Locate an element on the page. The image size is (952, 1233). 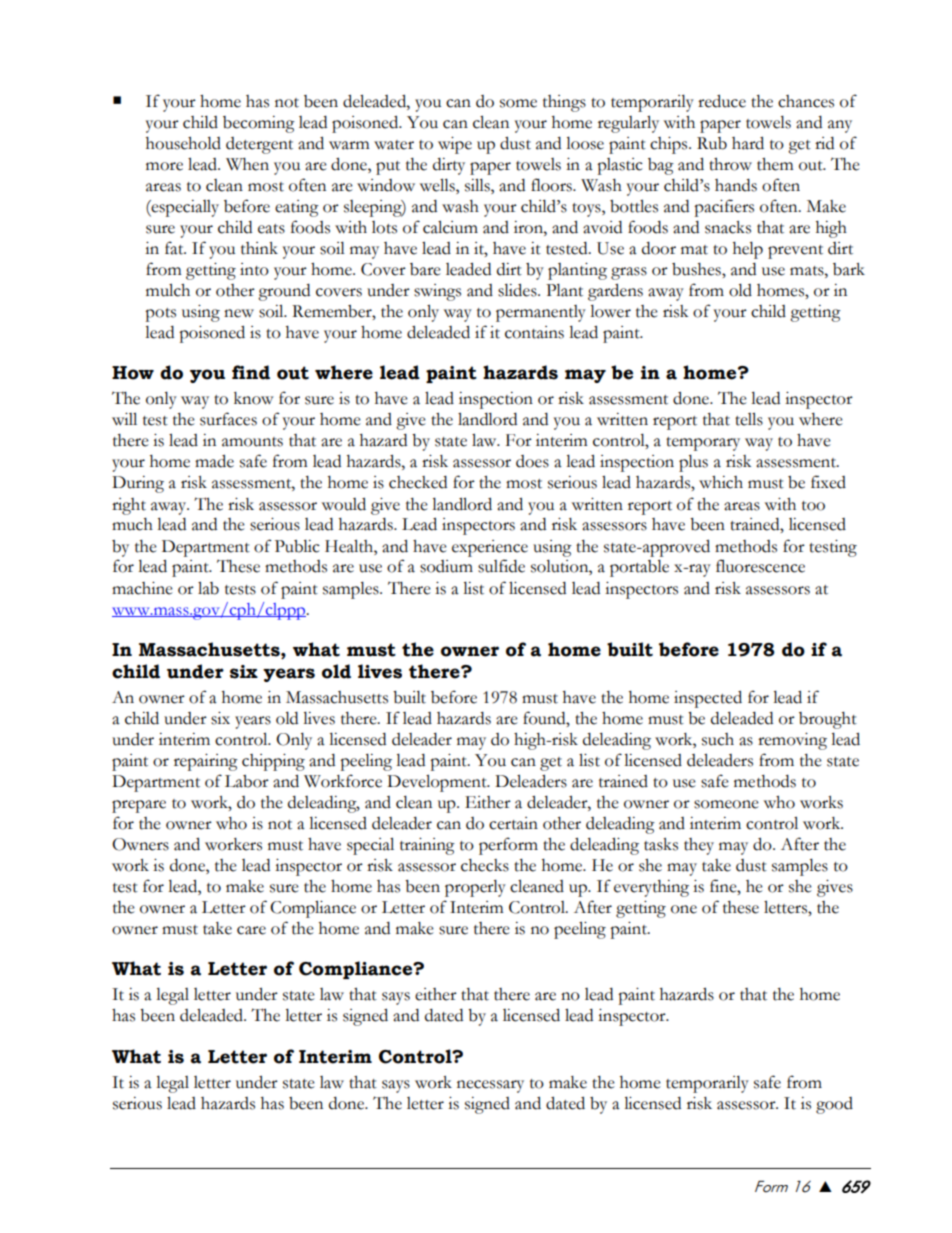
fluorescence is located at coordinates (760, 566).
